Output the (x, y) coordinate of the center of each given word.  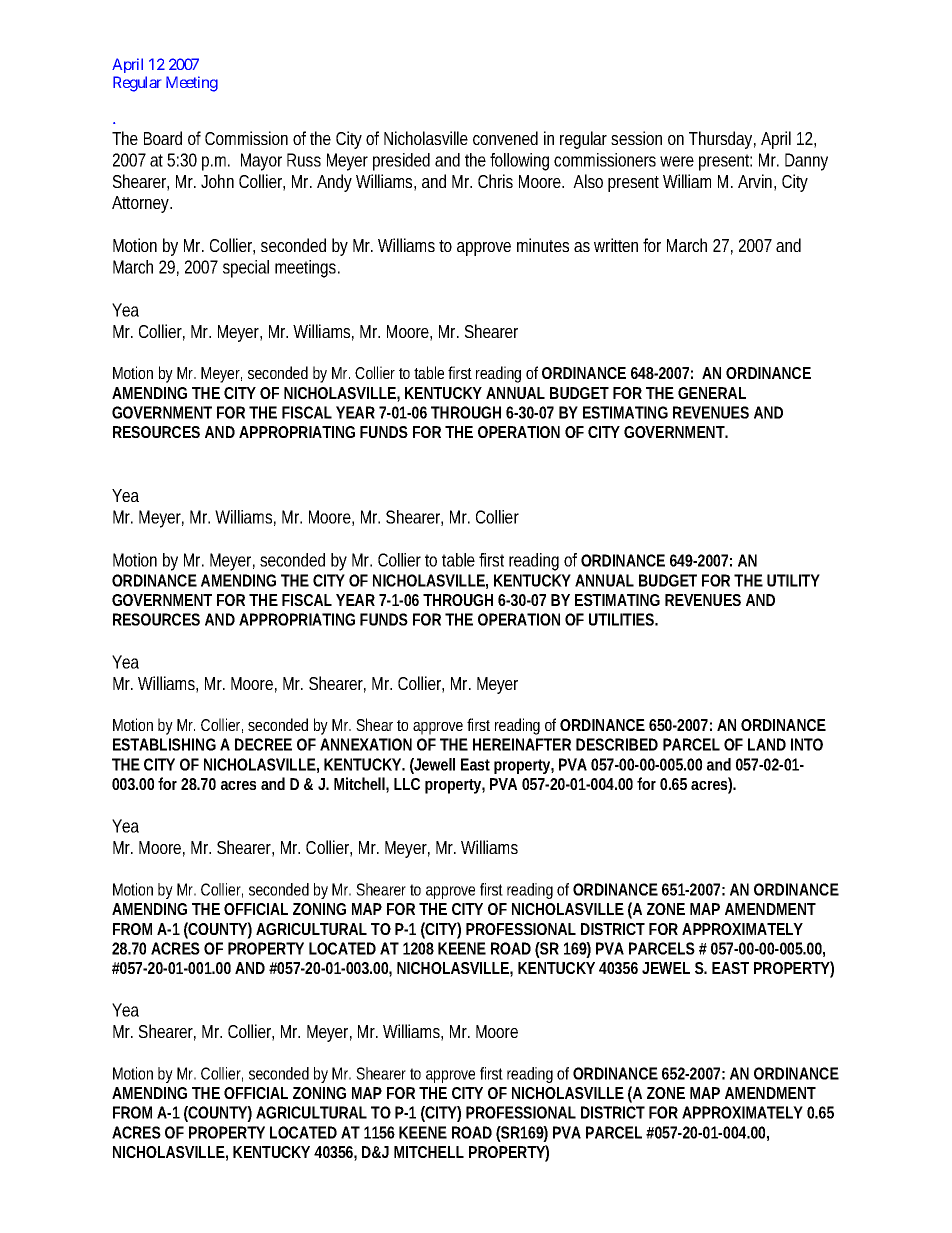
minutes (543, 245)
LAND (767, 744)
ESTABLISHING (164, 744)
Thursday (722, 140)
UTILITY (793, 580)
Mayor (261, 162)
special (246, 269)
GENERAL (712, 393)
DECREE (263, 744)
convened (505, 138)
